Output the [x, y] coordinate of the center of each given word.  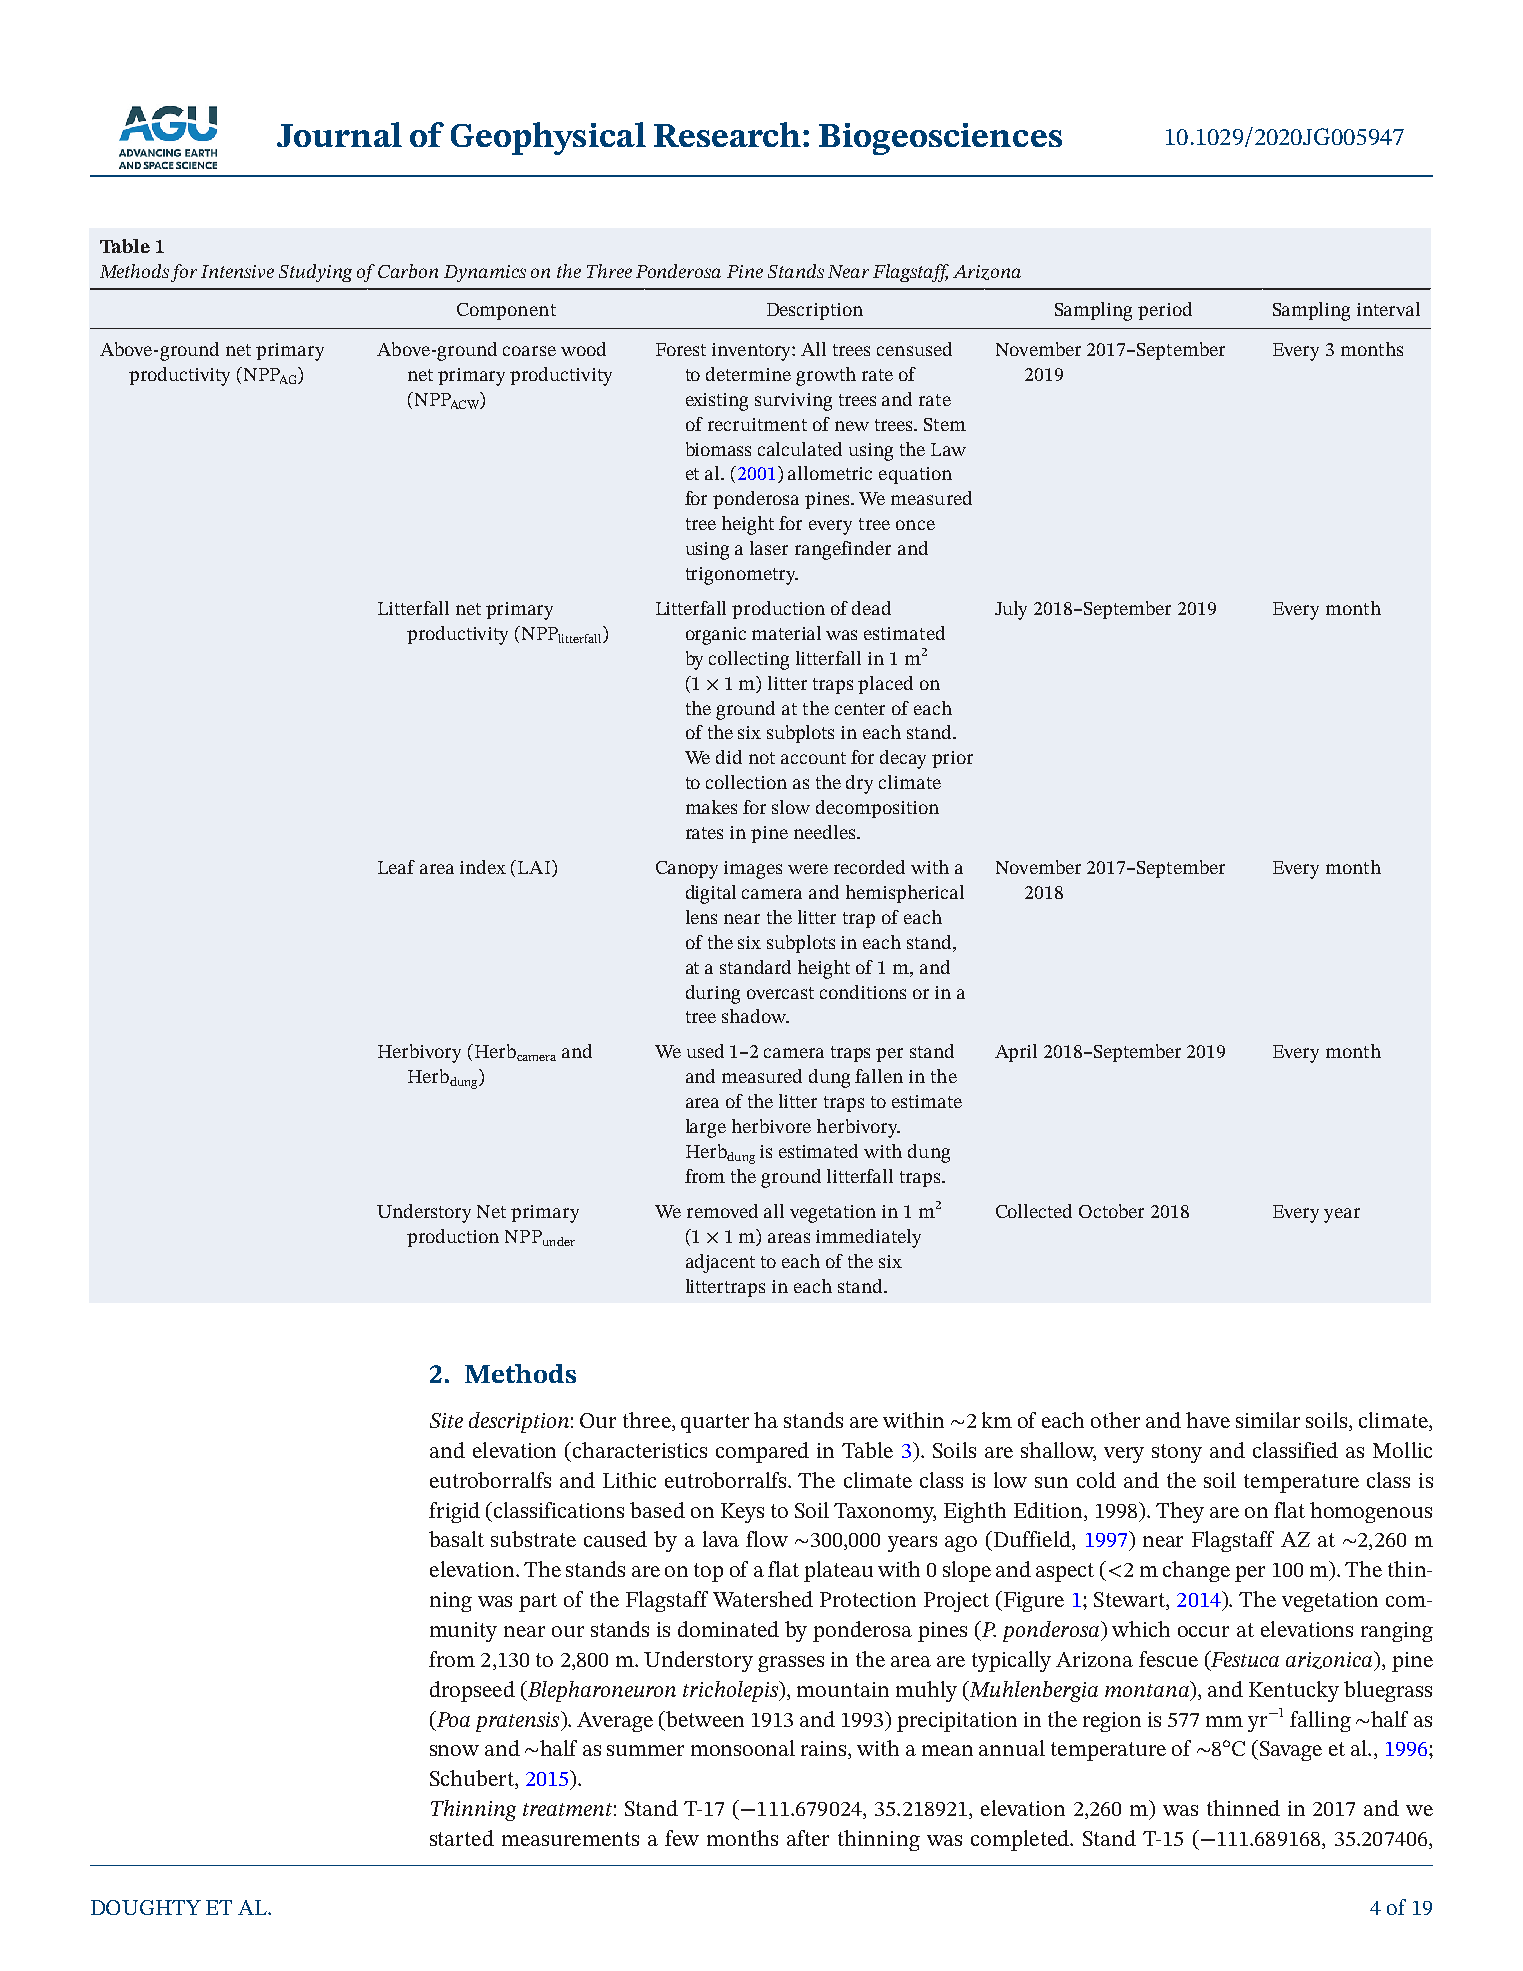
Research [729, 134]
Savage [1289, 1750]
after [808, 1838]
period [1165, 311]
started [462, 1838]
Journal [339, 134]
